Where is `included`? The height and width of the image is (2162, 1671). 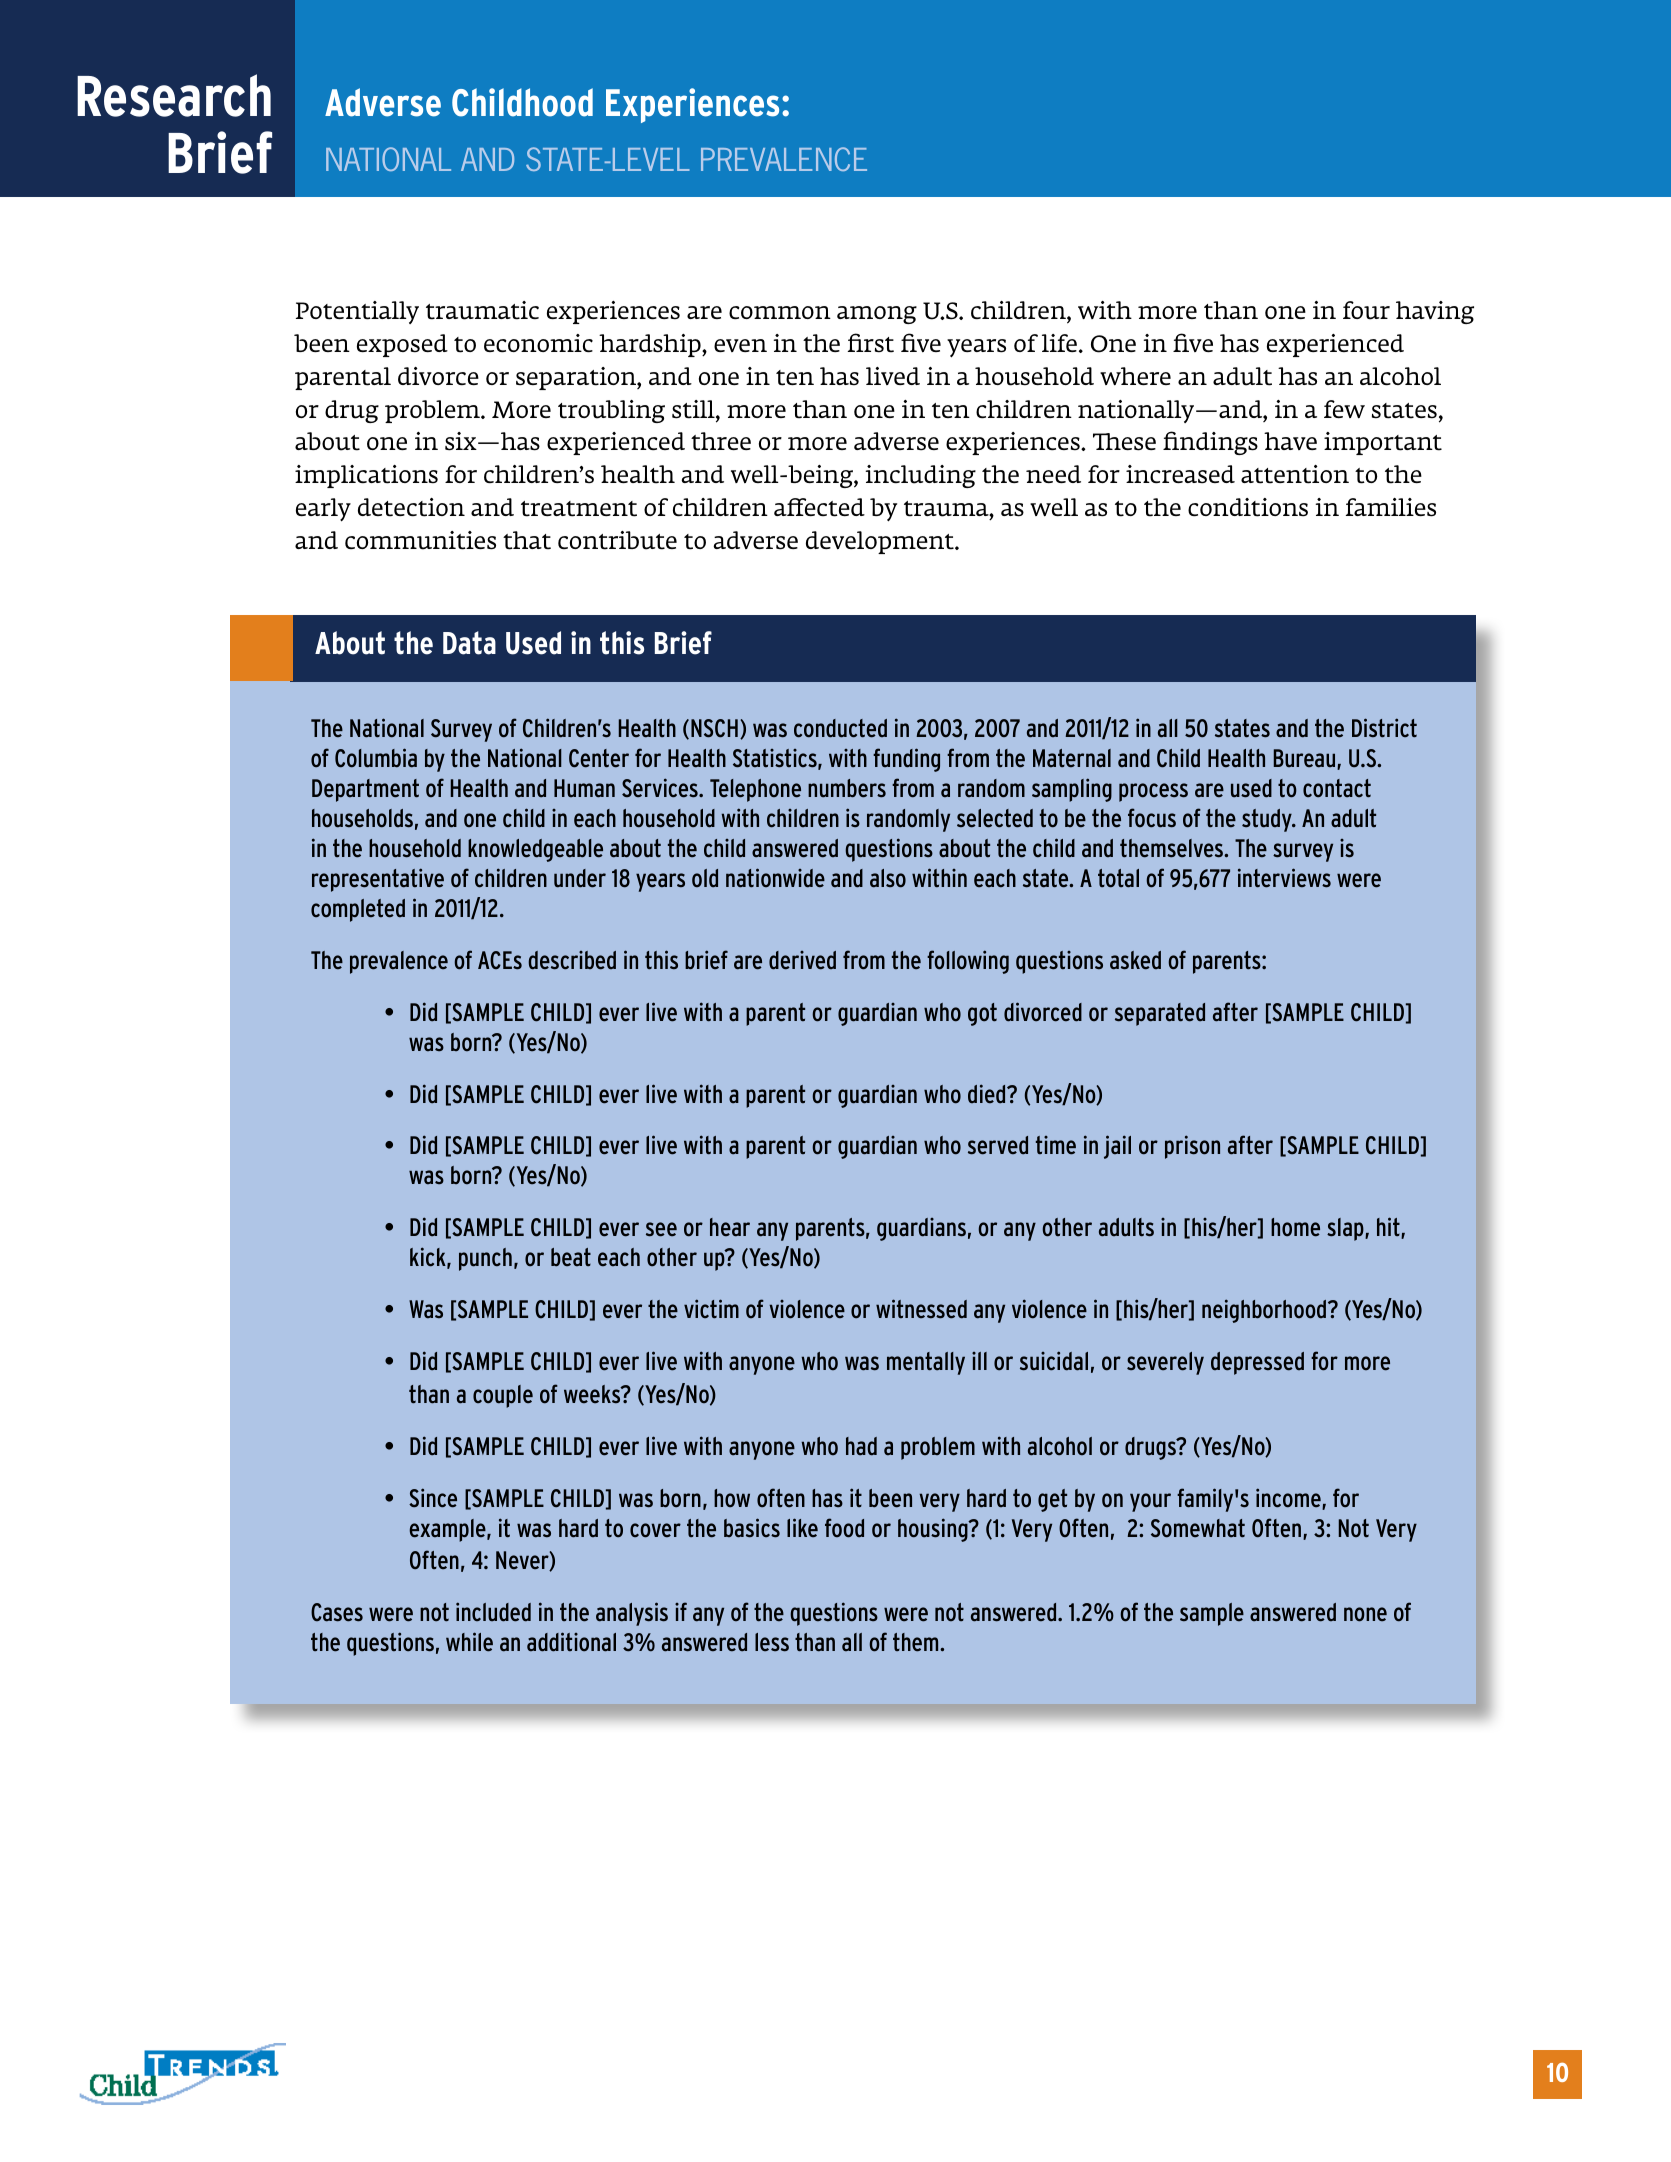 included is located at coordinates (493, 1612).
